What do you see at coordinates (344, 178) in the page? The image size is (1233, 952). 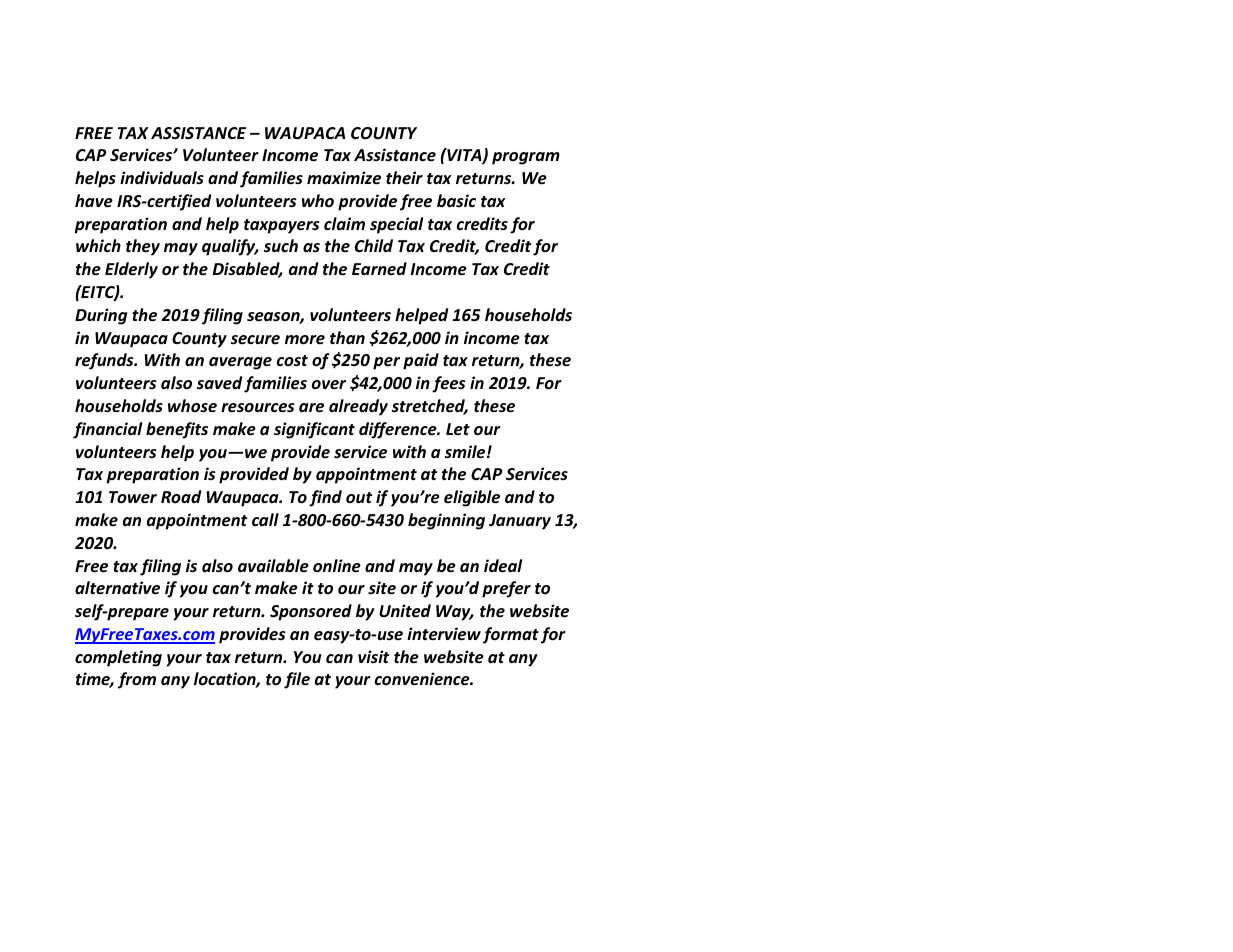 I see `maximize` at bounding box center [344, 178].
